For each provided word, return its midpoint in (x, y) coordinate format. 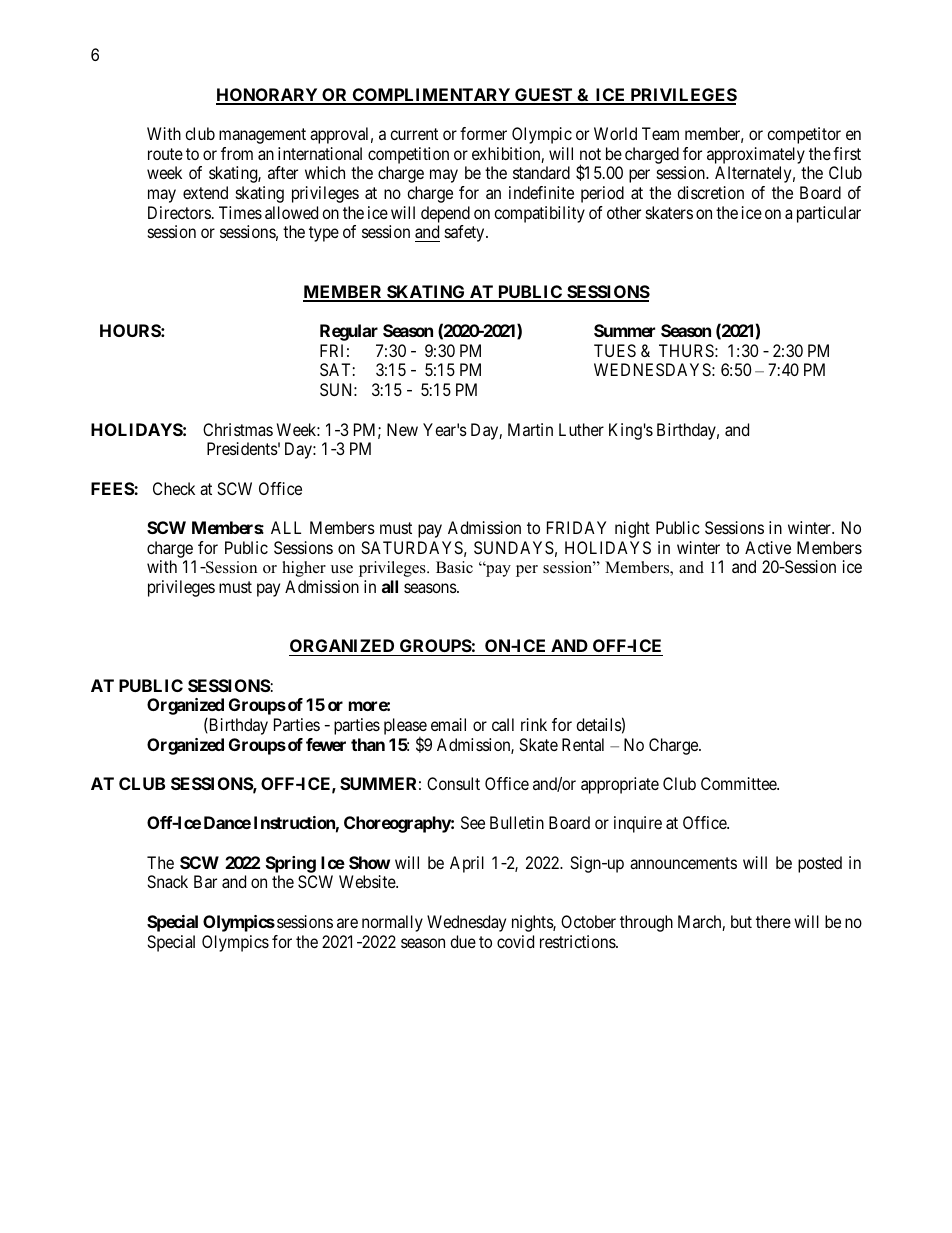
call (503, 724)
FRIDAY (576, 527)
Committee (739, 783)
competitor (804, 135)
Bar (205, 881)
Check (174, 488)
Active (768, 547)
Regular (349, 332)
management (262, 136)
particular (829, 214)
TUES (615, 350)
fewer (326, 744)
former (483, 133)
